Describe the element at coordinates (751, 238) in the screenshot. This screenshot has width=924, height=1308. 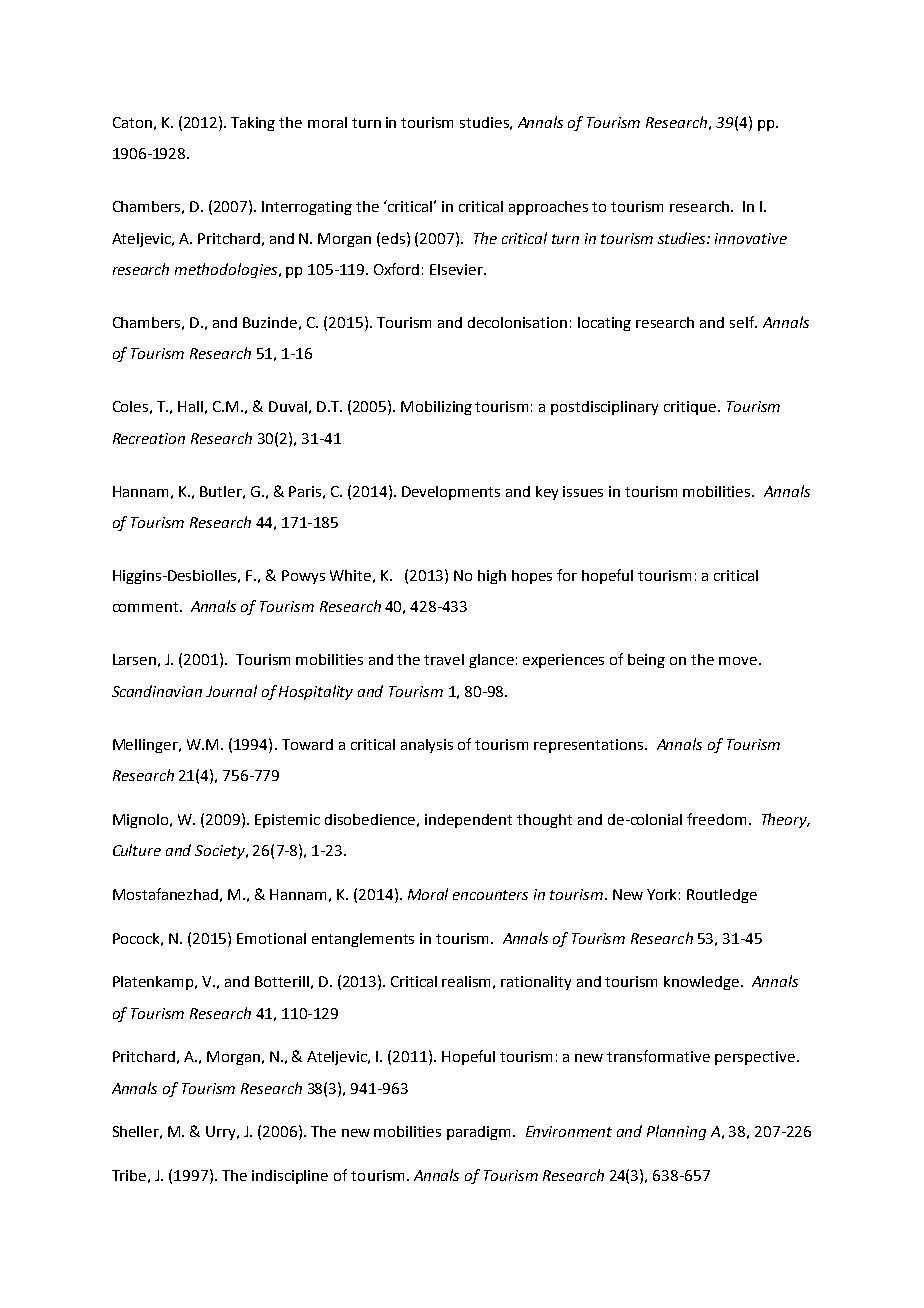
I see `innovative` at that location.
